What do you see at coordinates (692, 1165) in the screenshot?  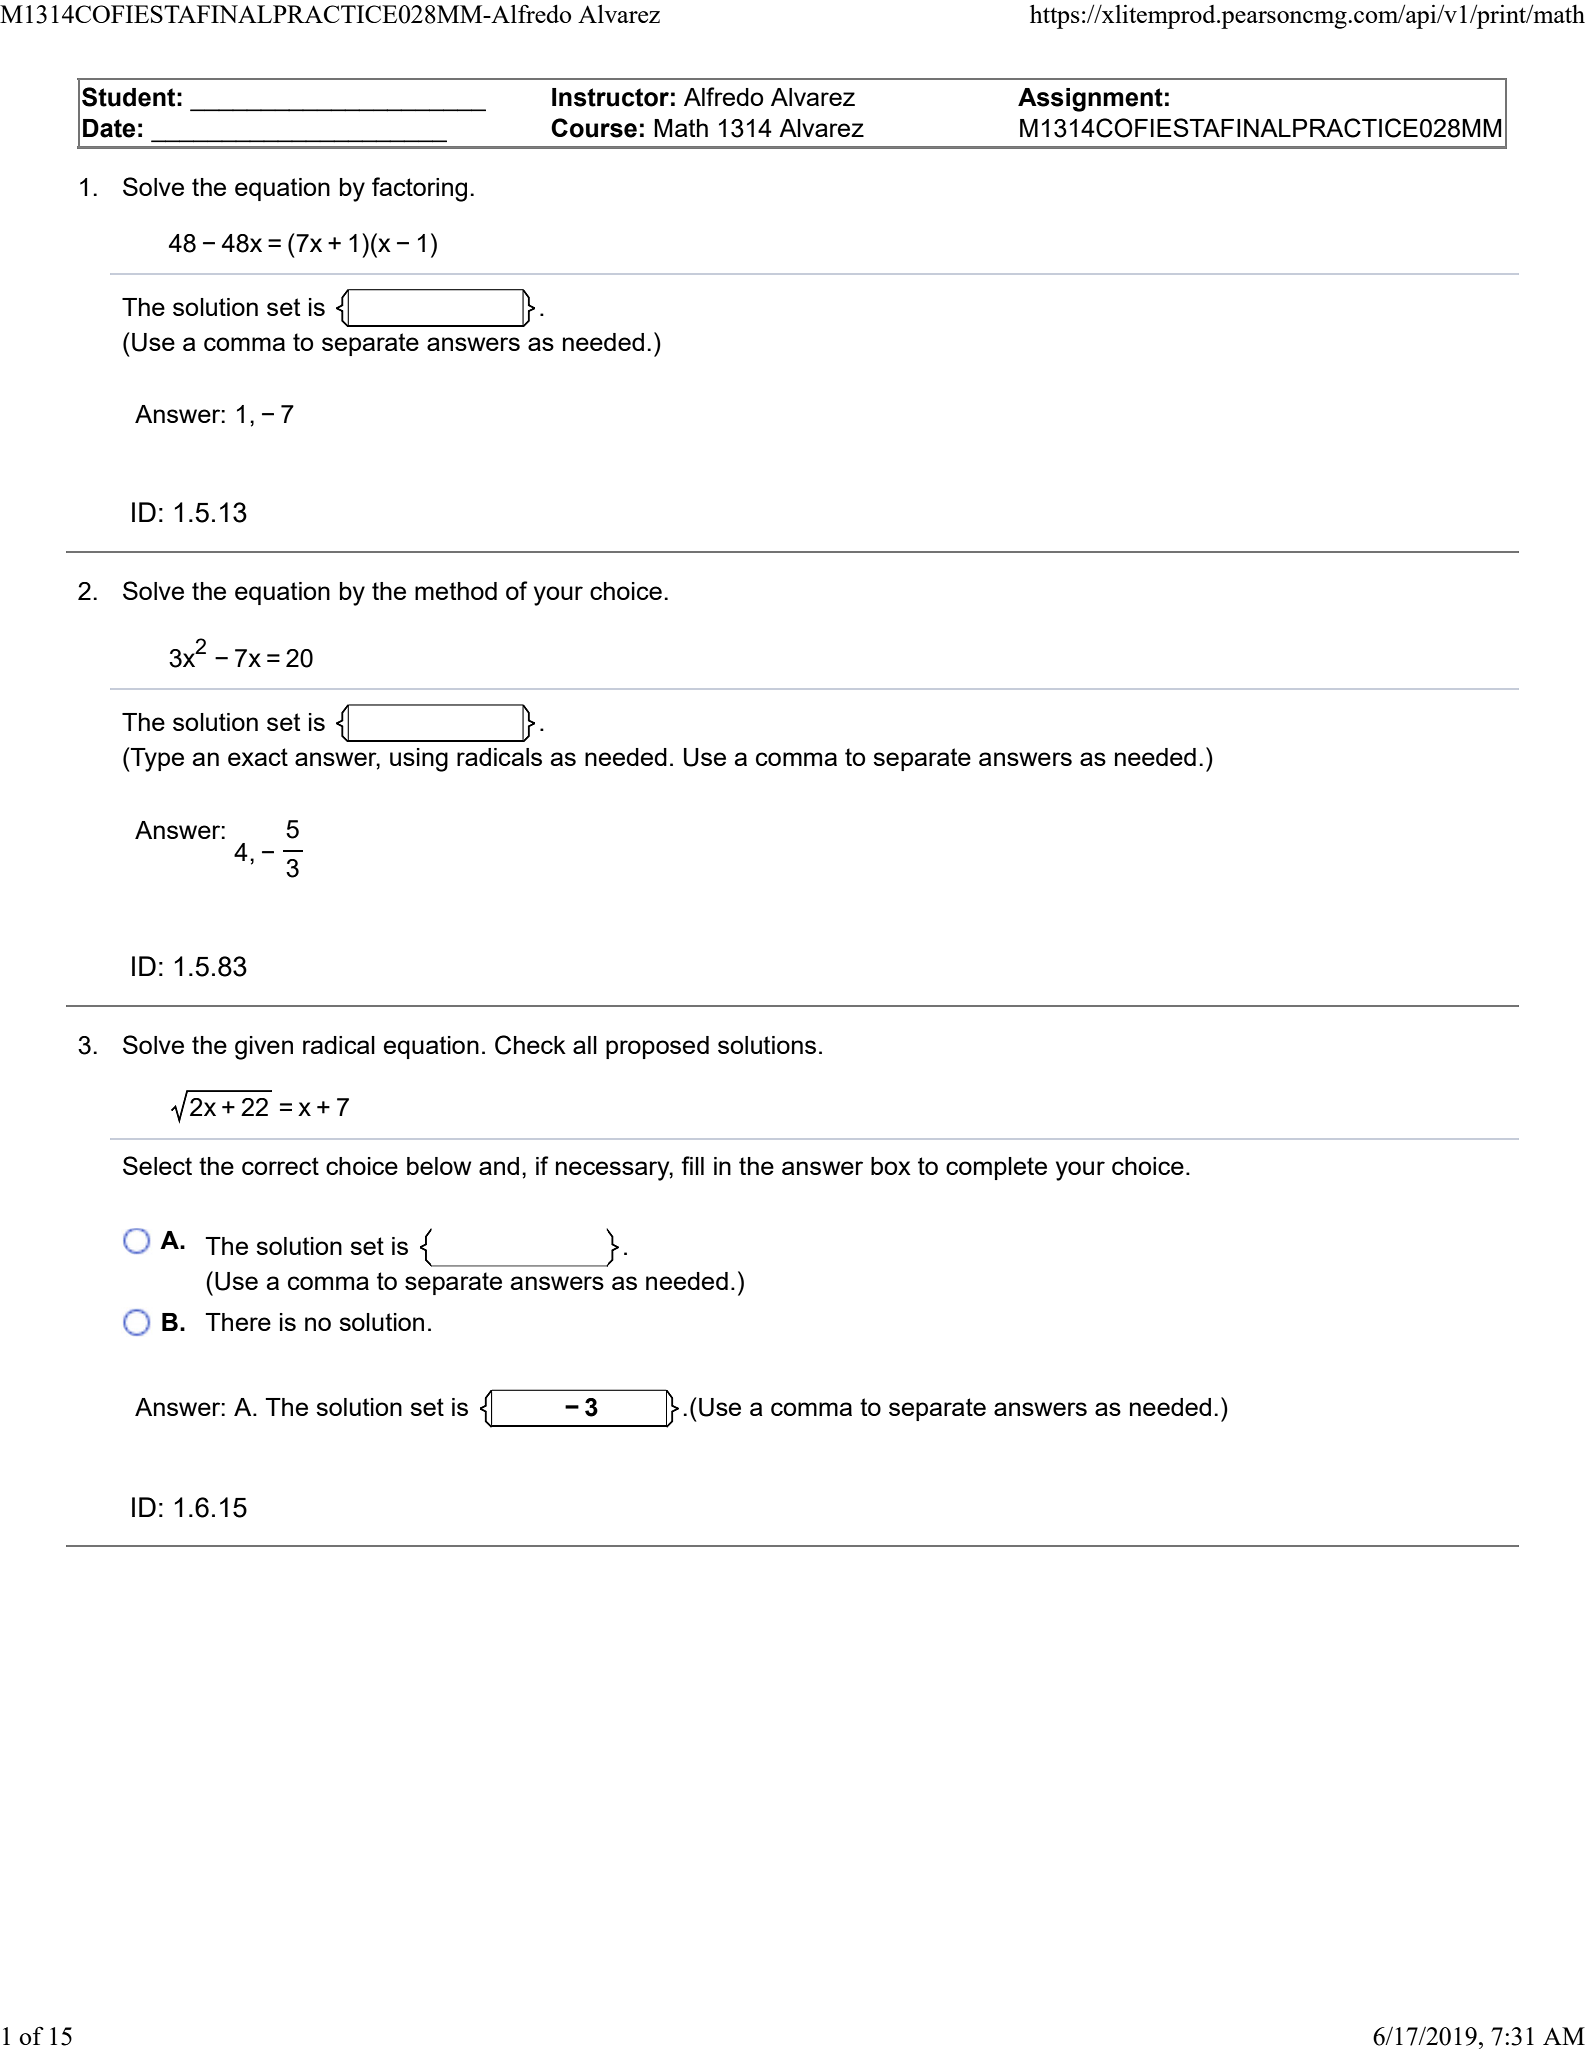 I see `fill` at bounding box center [692, 1165].
